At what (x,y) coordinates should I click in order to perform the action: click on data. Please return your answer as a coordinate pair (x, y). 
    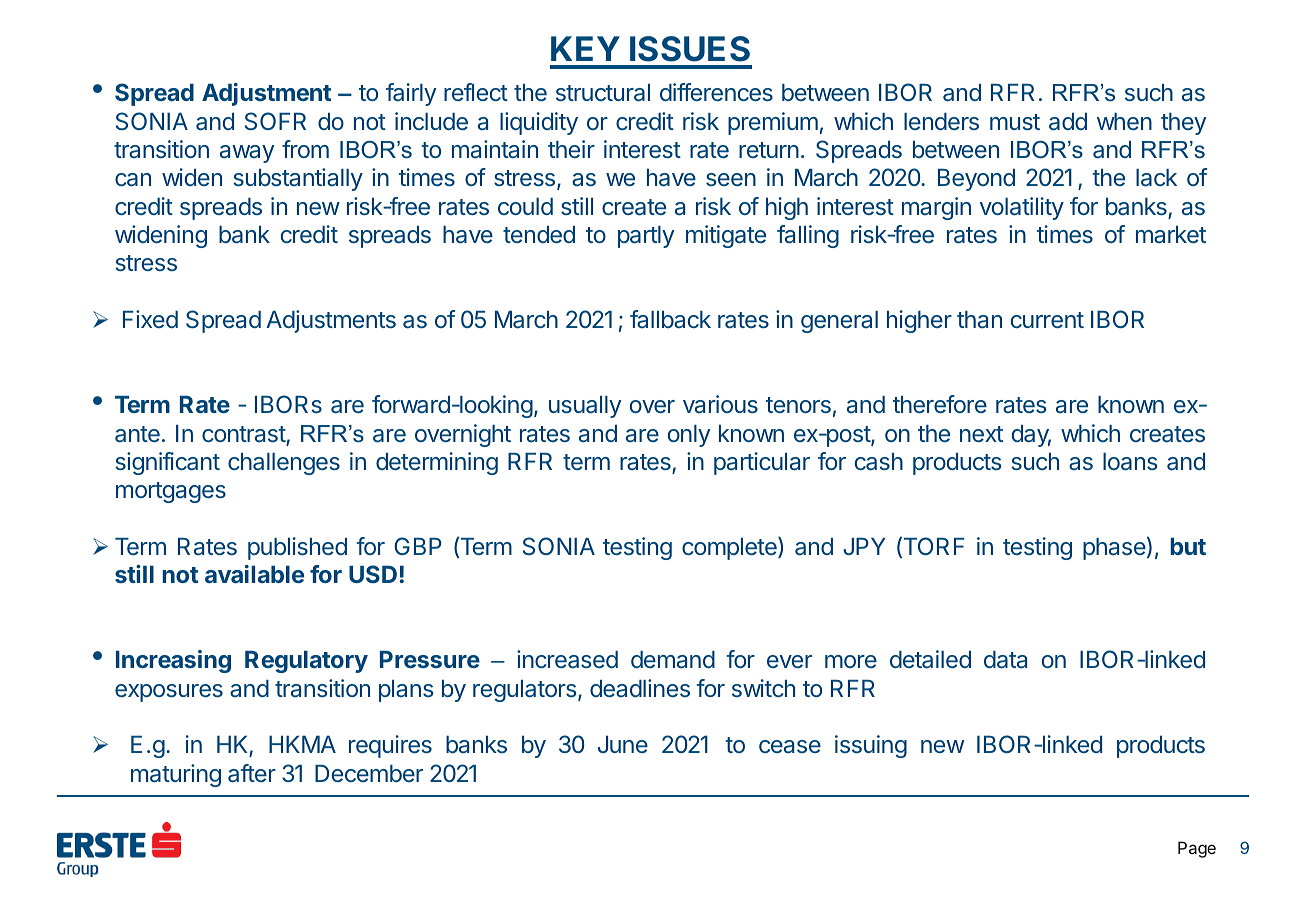
    Looking at the image, I should click on (1005, 660).
